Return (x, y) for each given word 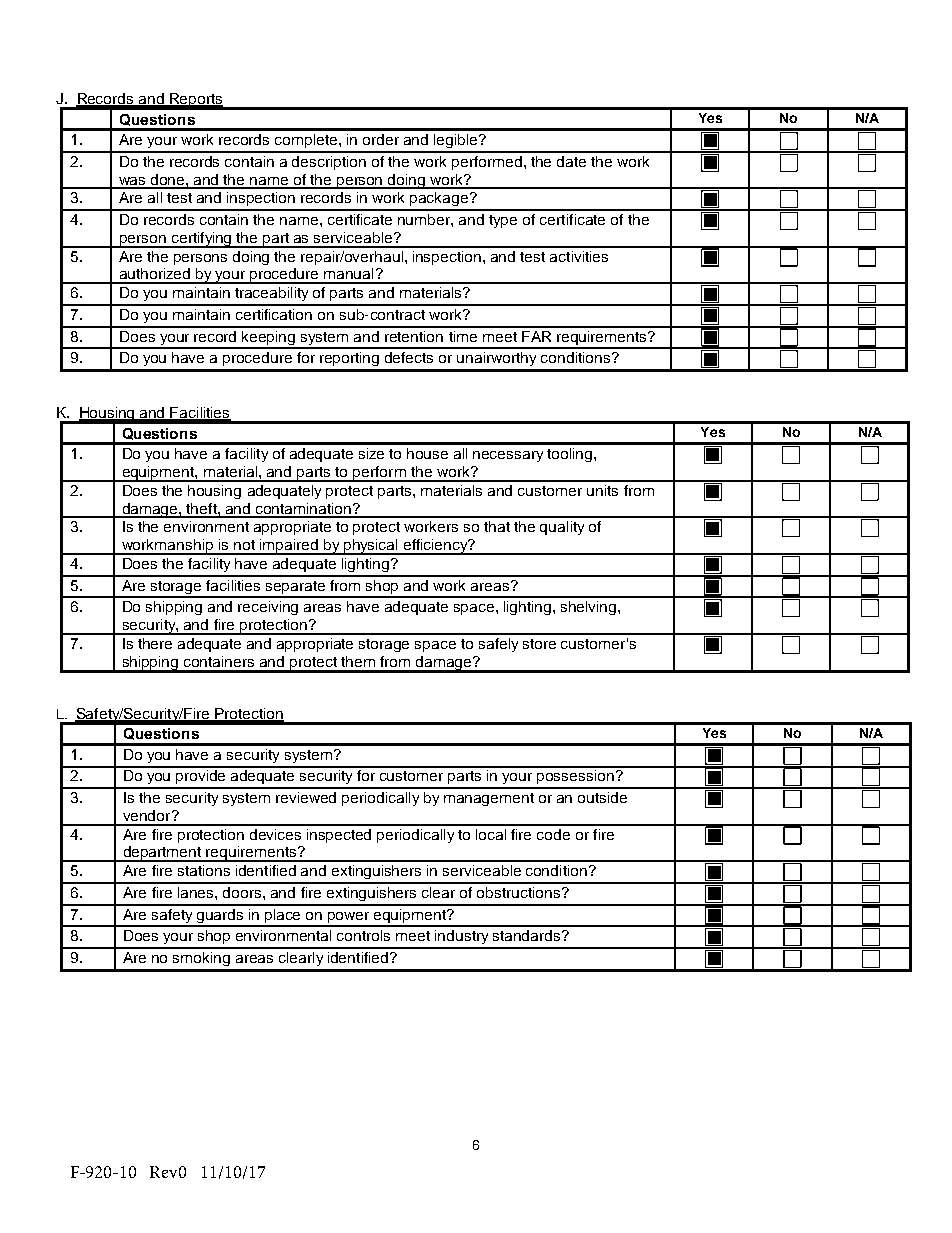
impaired (289, 547)
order (381, 139)
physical (371, 547)
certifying (201, 240)
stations (204, 870)
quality (562, 528)
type (503, 221)
